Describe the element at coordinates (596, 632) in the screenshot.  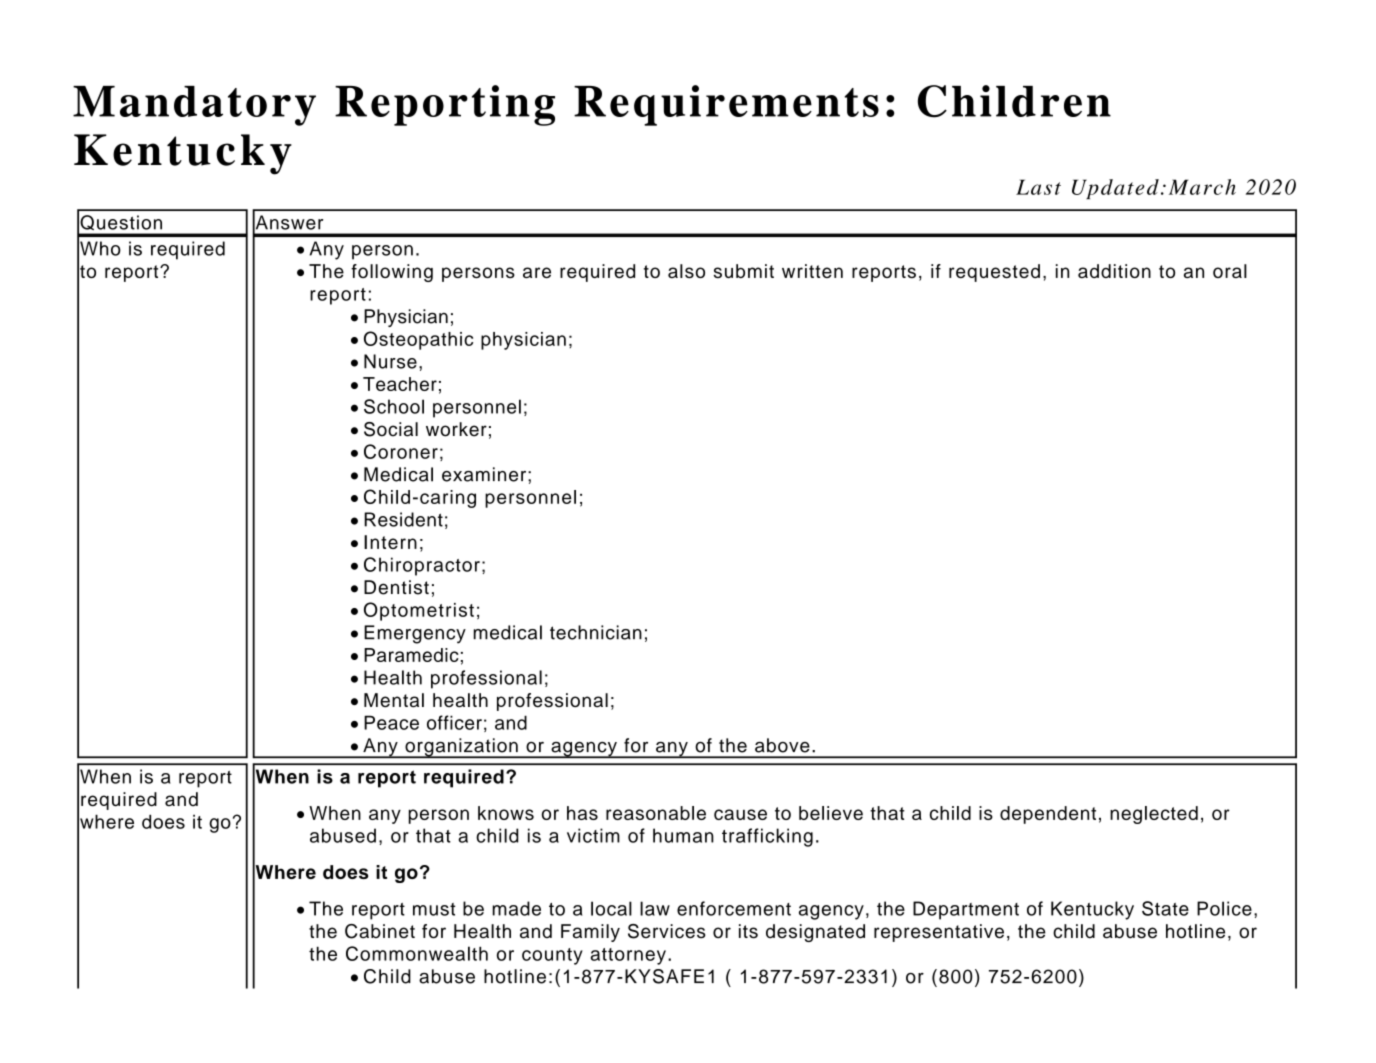
I see `technician` at that location.
